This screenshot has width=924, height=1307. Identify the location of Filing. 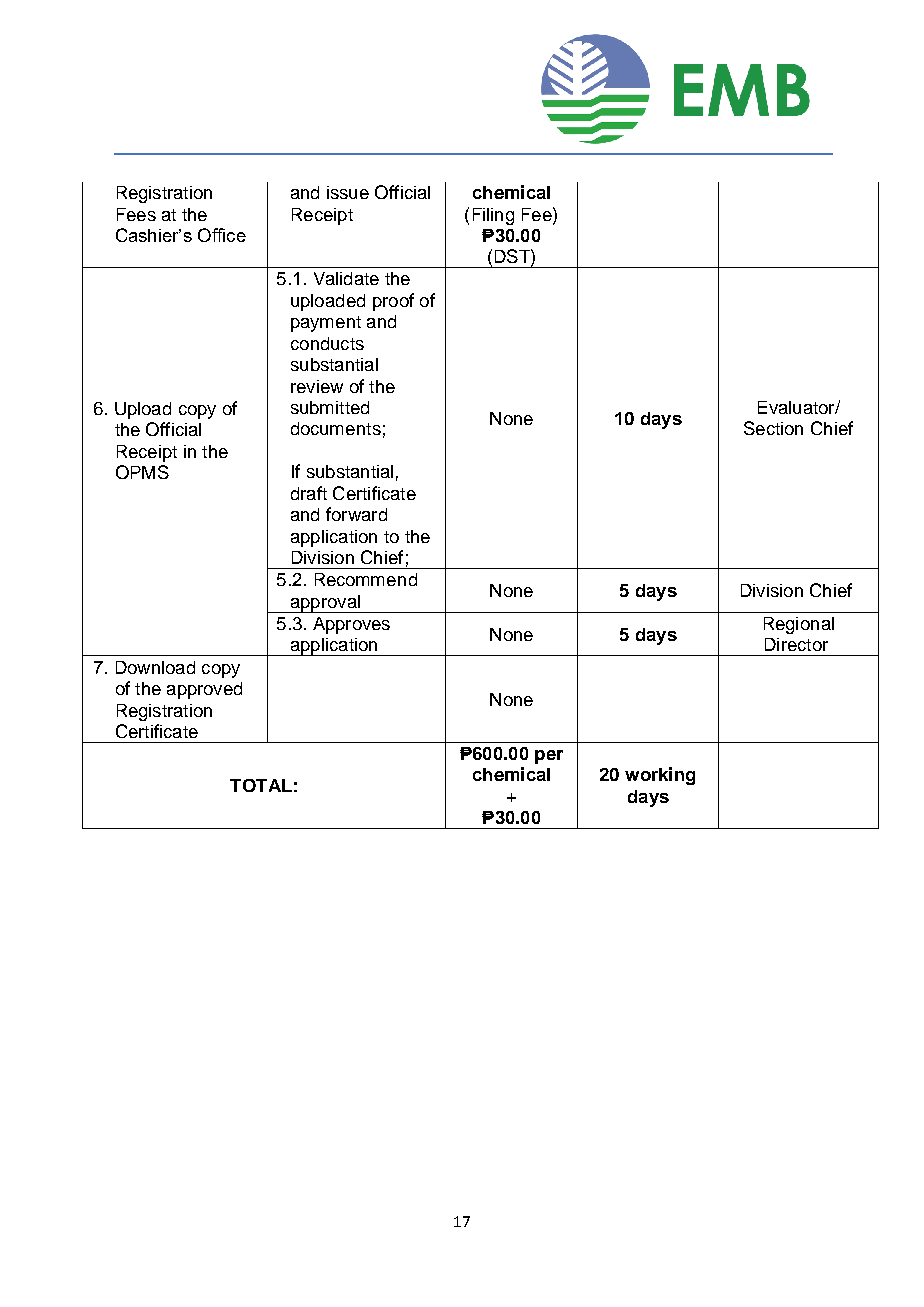
(493, 216).
